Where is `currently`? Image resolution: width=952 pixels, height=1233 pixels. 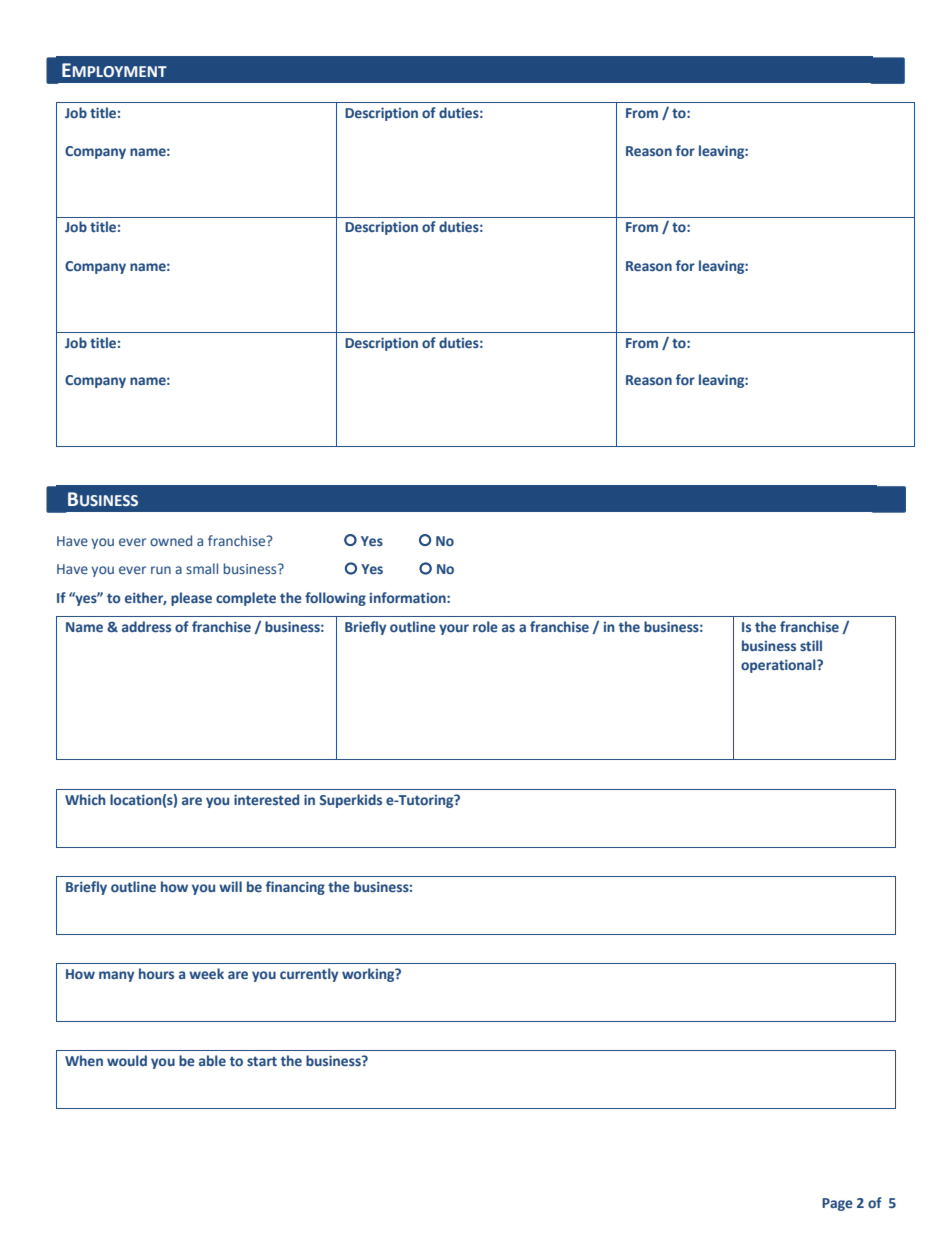 currently is located at coordinates (309, 975).
